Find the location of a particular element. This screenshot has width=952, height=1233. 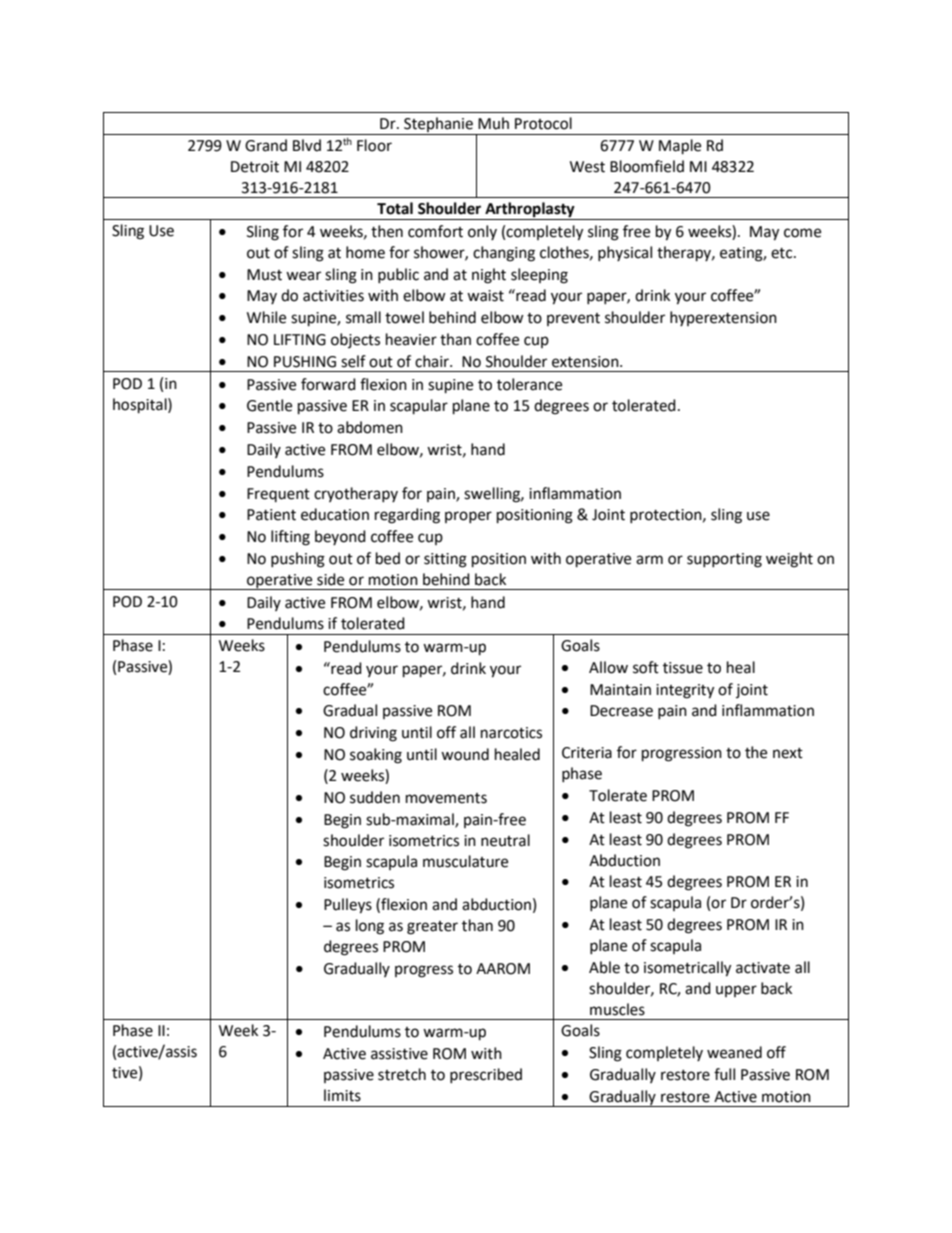

Protocol is located at coordinates (543, 123).
